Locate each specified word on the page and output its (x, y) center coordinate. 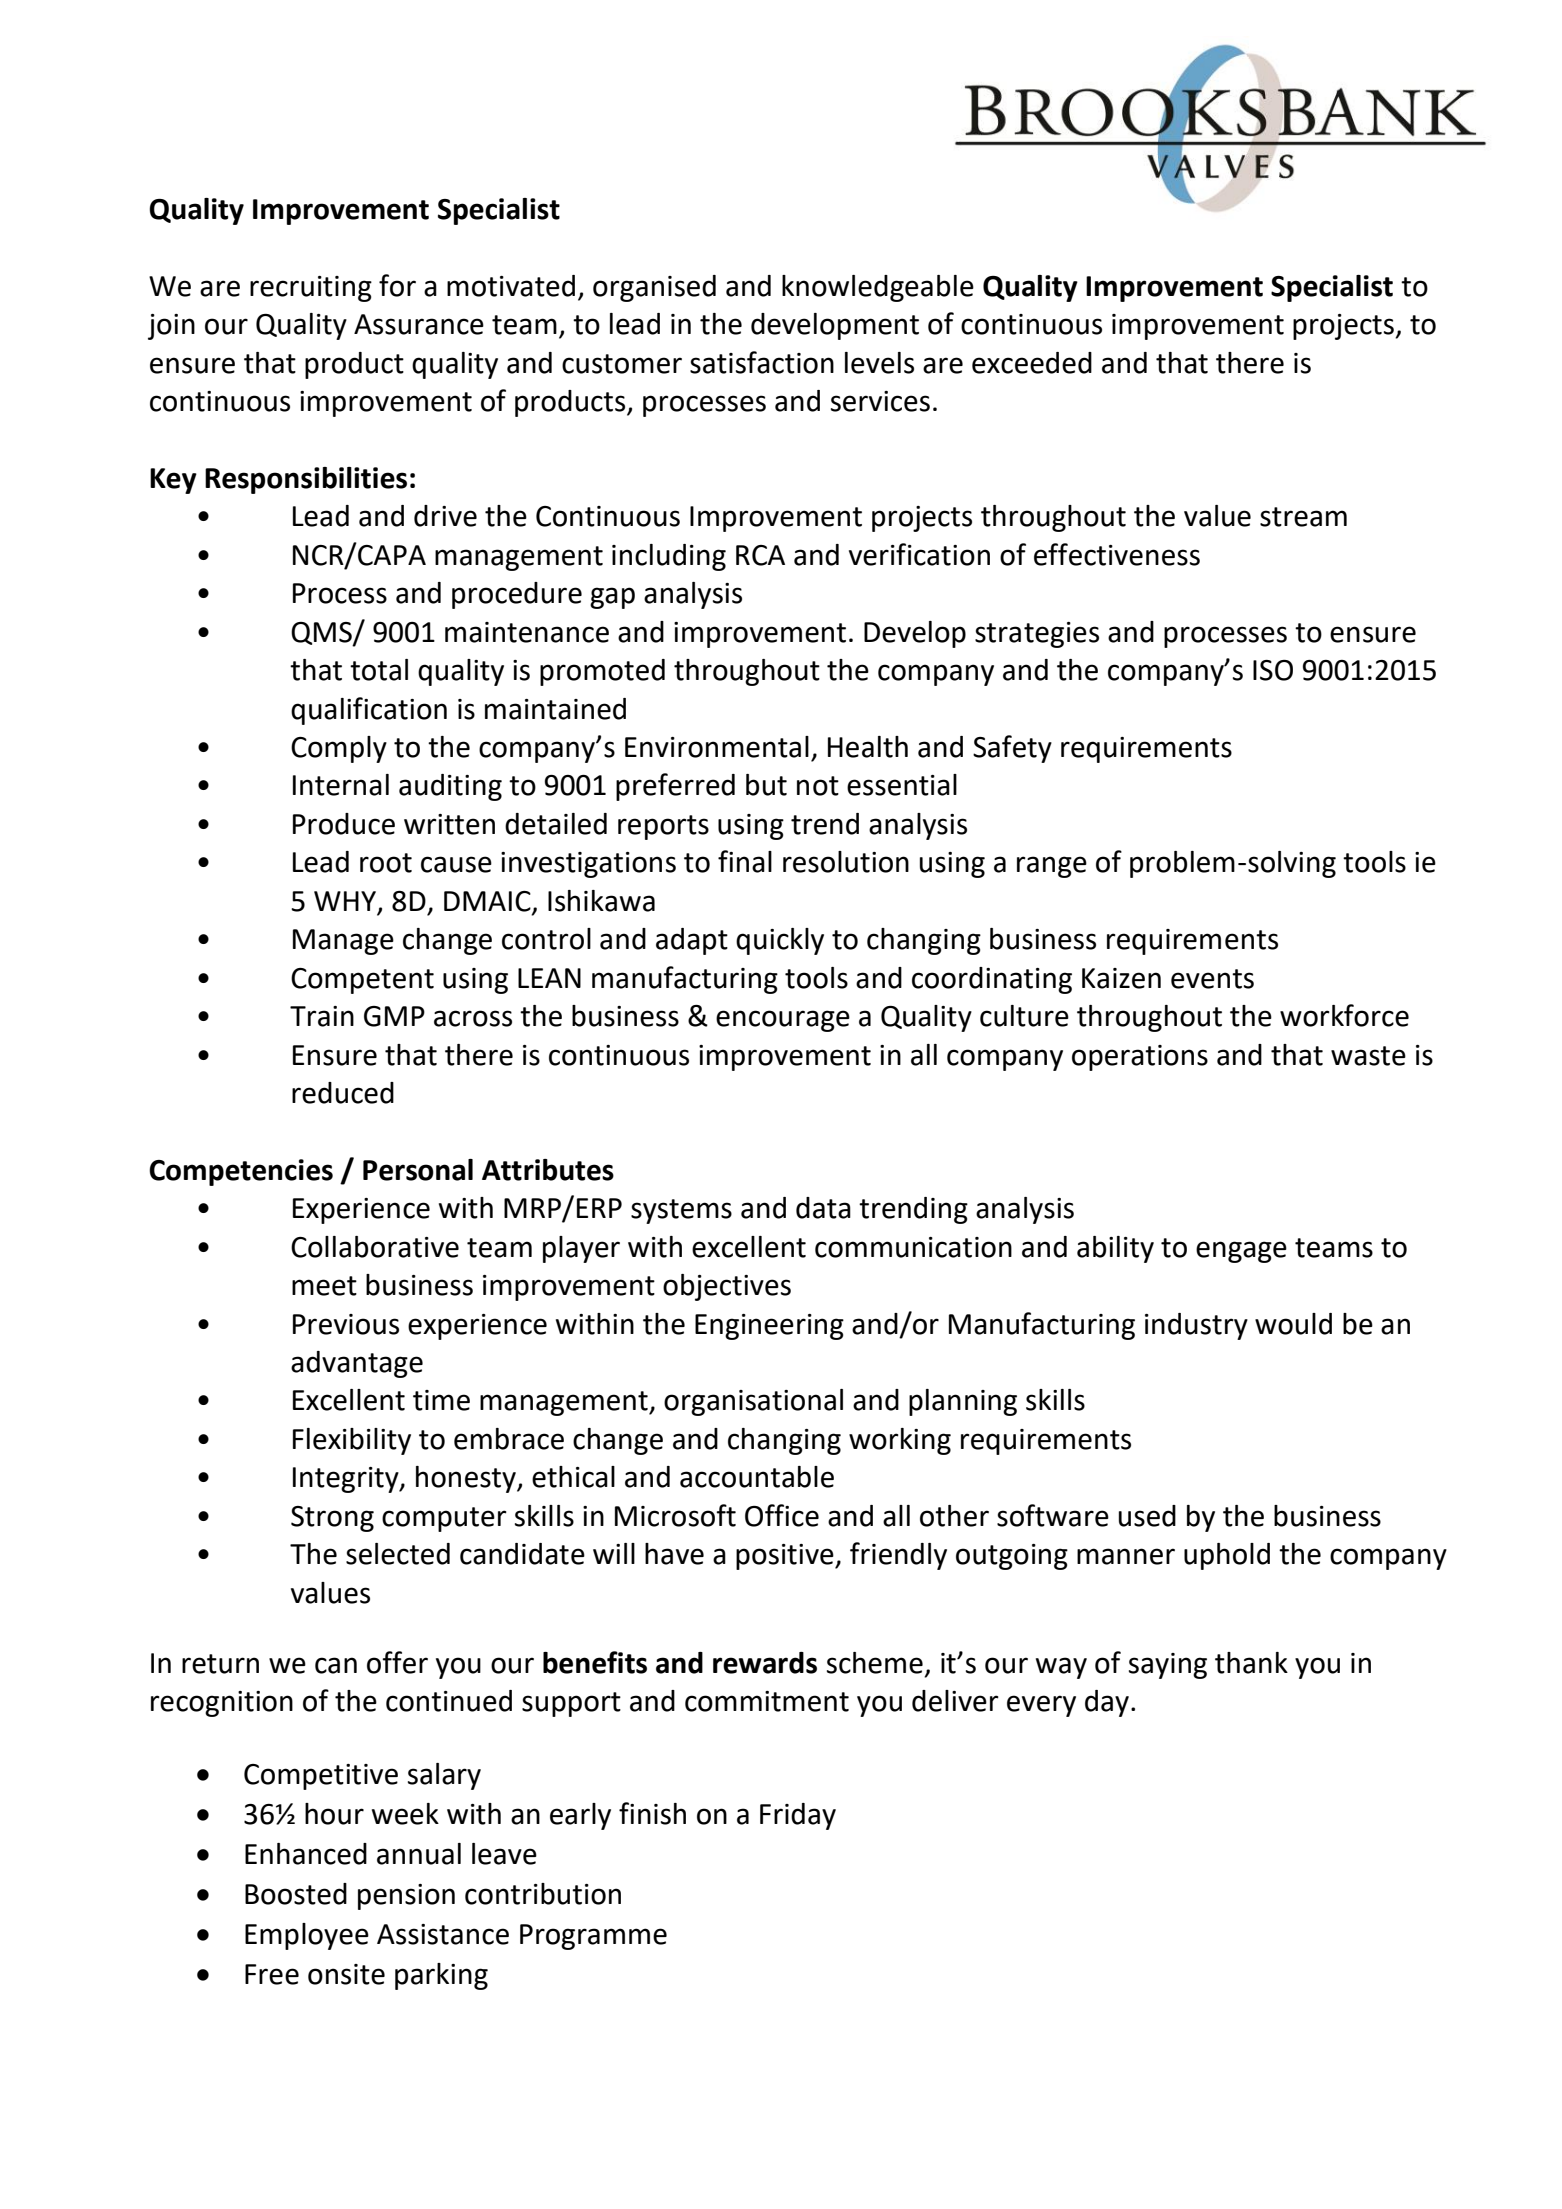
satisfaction (762, 362)
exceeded (1032, 363)
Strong (332, 1519)
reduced (343, 1093)
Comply (339, 749)
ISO (1273, 670)
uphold (1227, 1556)
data (823, 1208)
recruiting (311, 289)
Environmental (717, 747)
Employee (307, 1936)
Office (782, 1515)
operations (1140, 1058)
